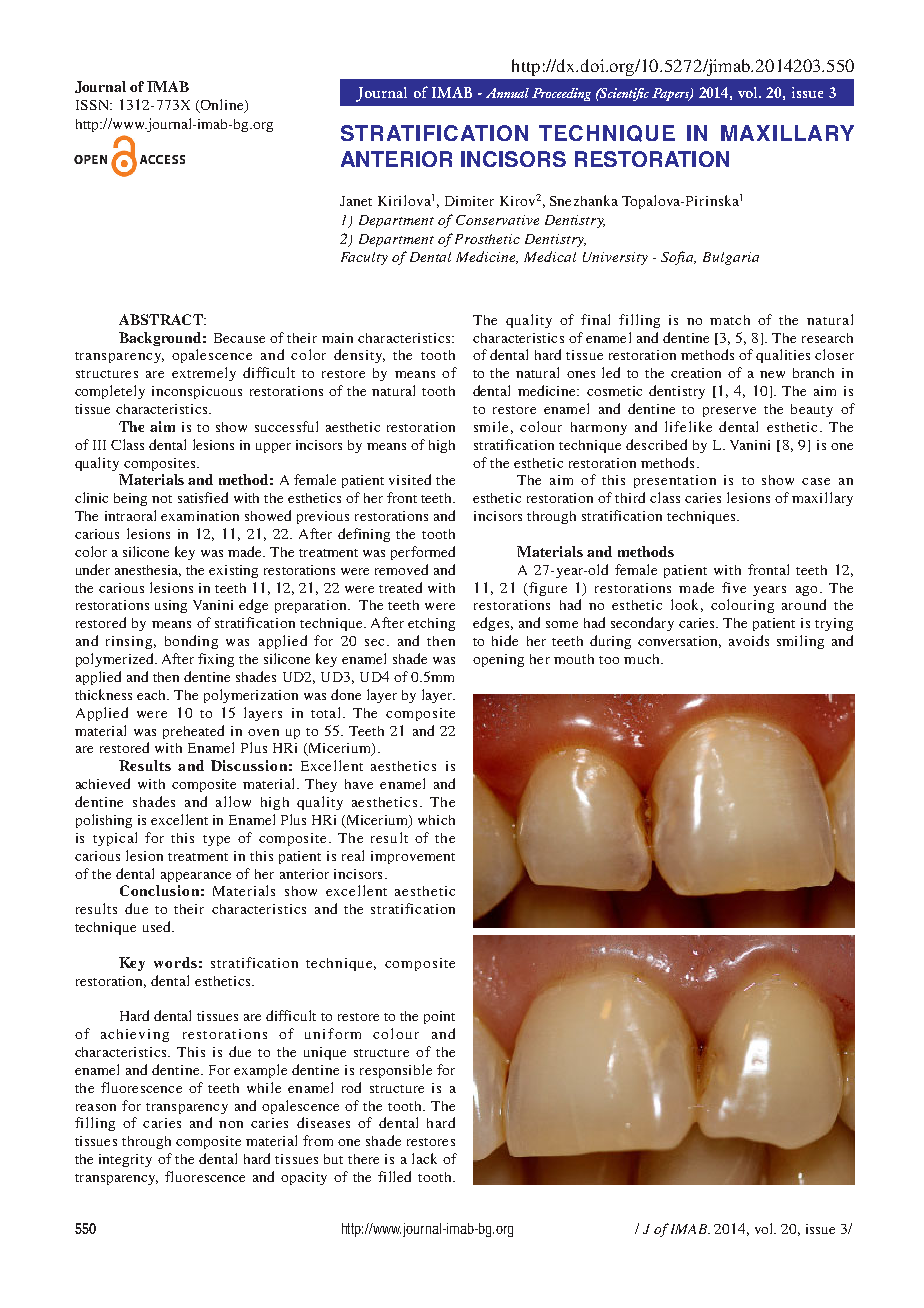 This screenshot has width=924, height=1308. Describe the element at coordinates (436, 820) in the screenshot. I see `which` at that location.
